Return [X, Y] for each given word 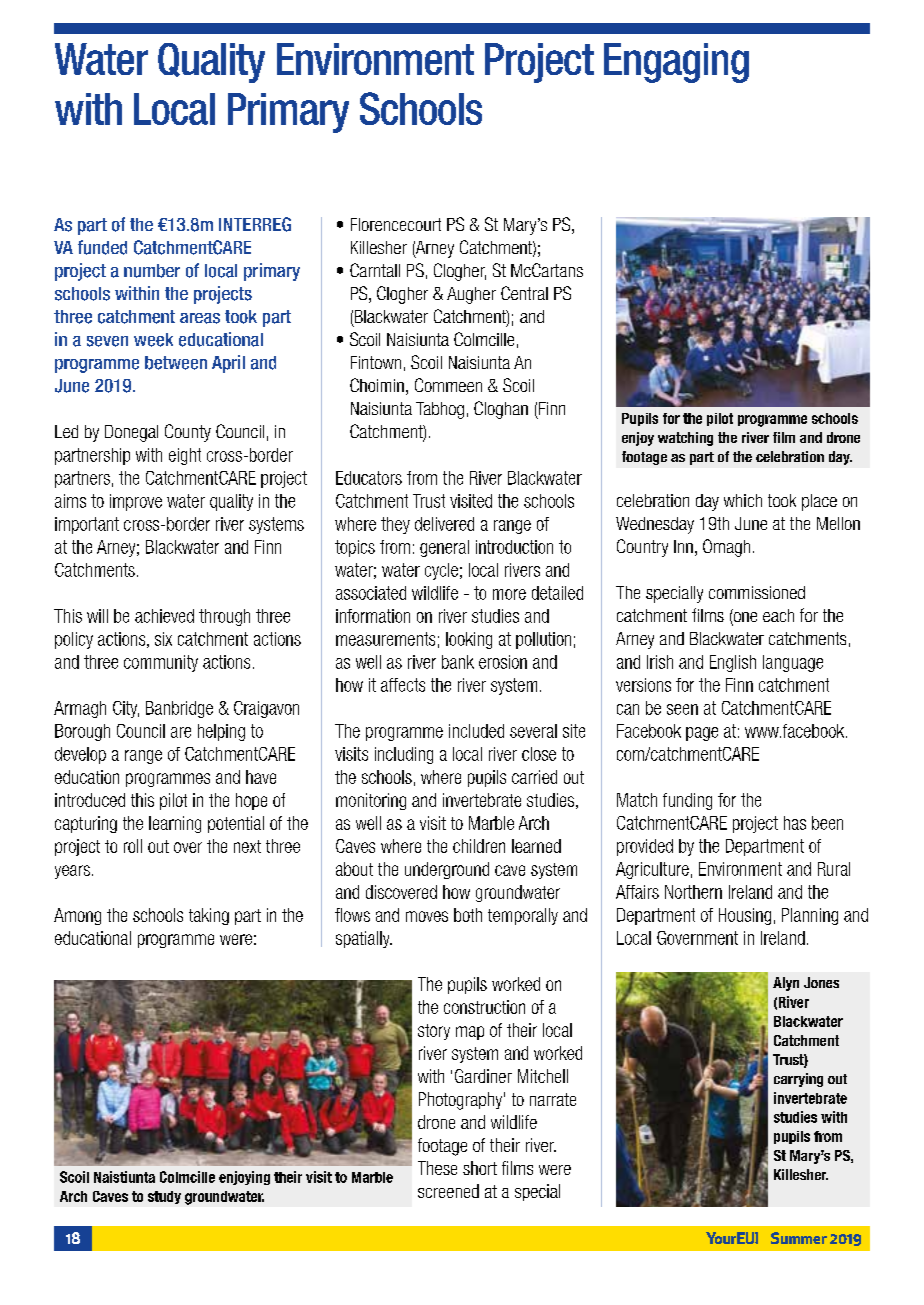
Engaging [676, 63]
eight [185, 456]
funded [102, 247]
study [164, 1197]
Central [524, 293]
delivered [444, 524]
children [479, 846]
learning [175, 824]
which [743, 500]
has [795, 823]
